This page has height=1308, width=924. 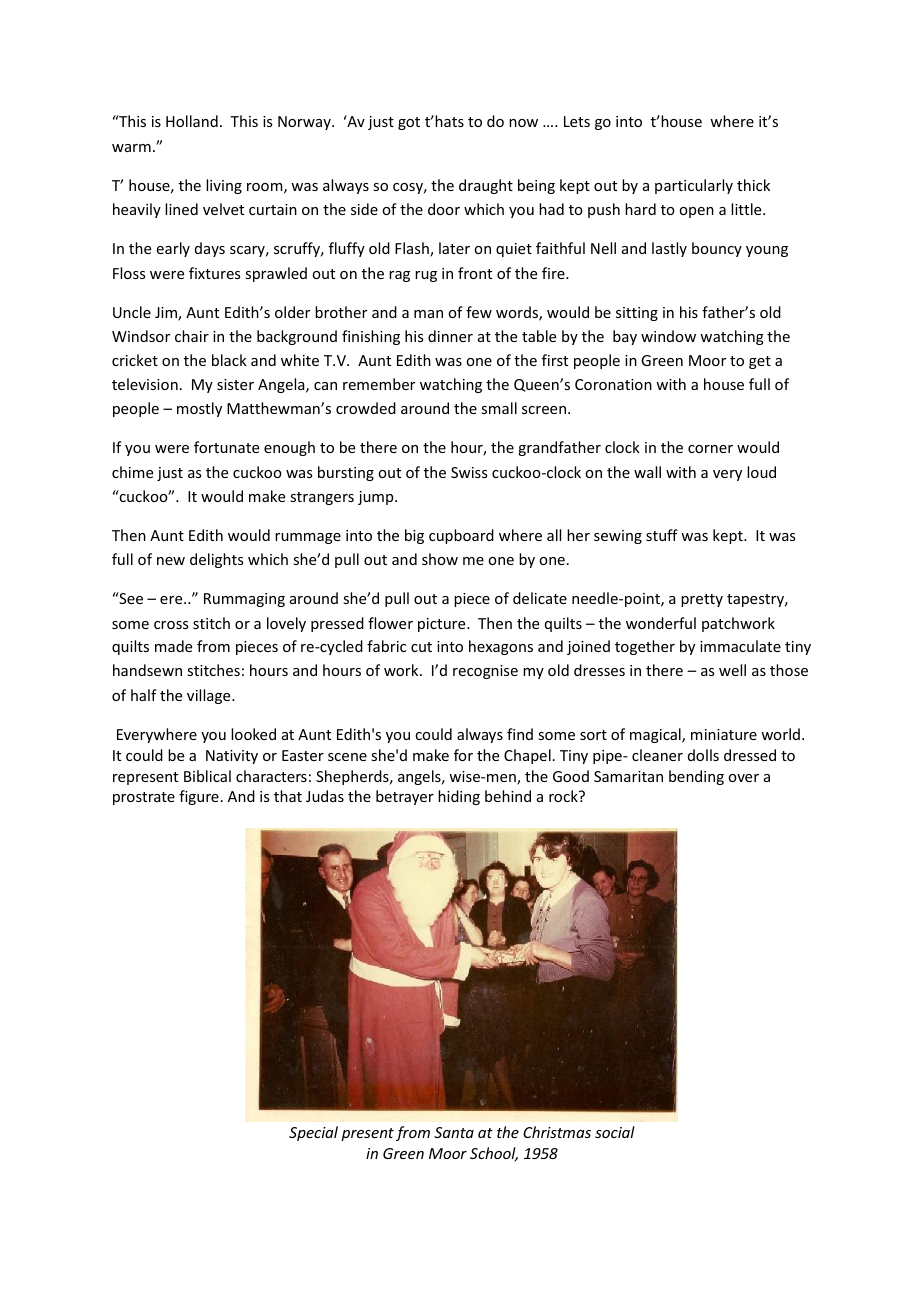 I want to click on figure, so click(x=199, y=797).
